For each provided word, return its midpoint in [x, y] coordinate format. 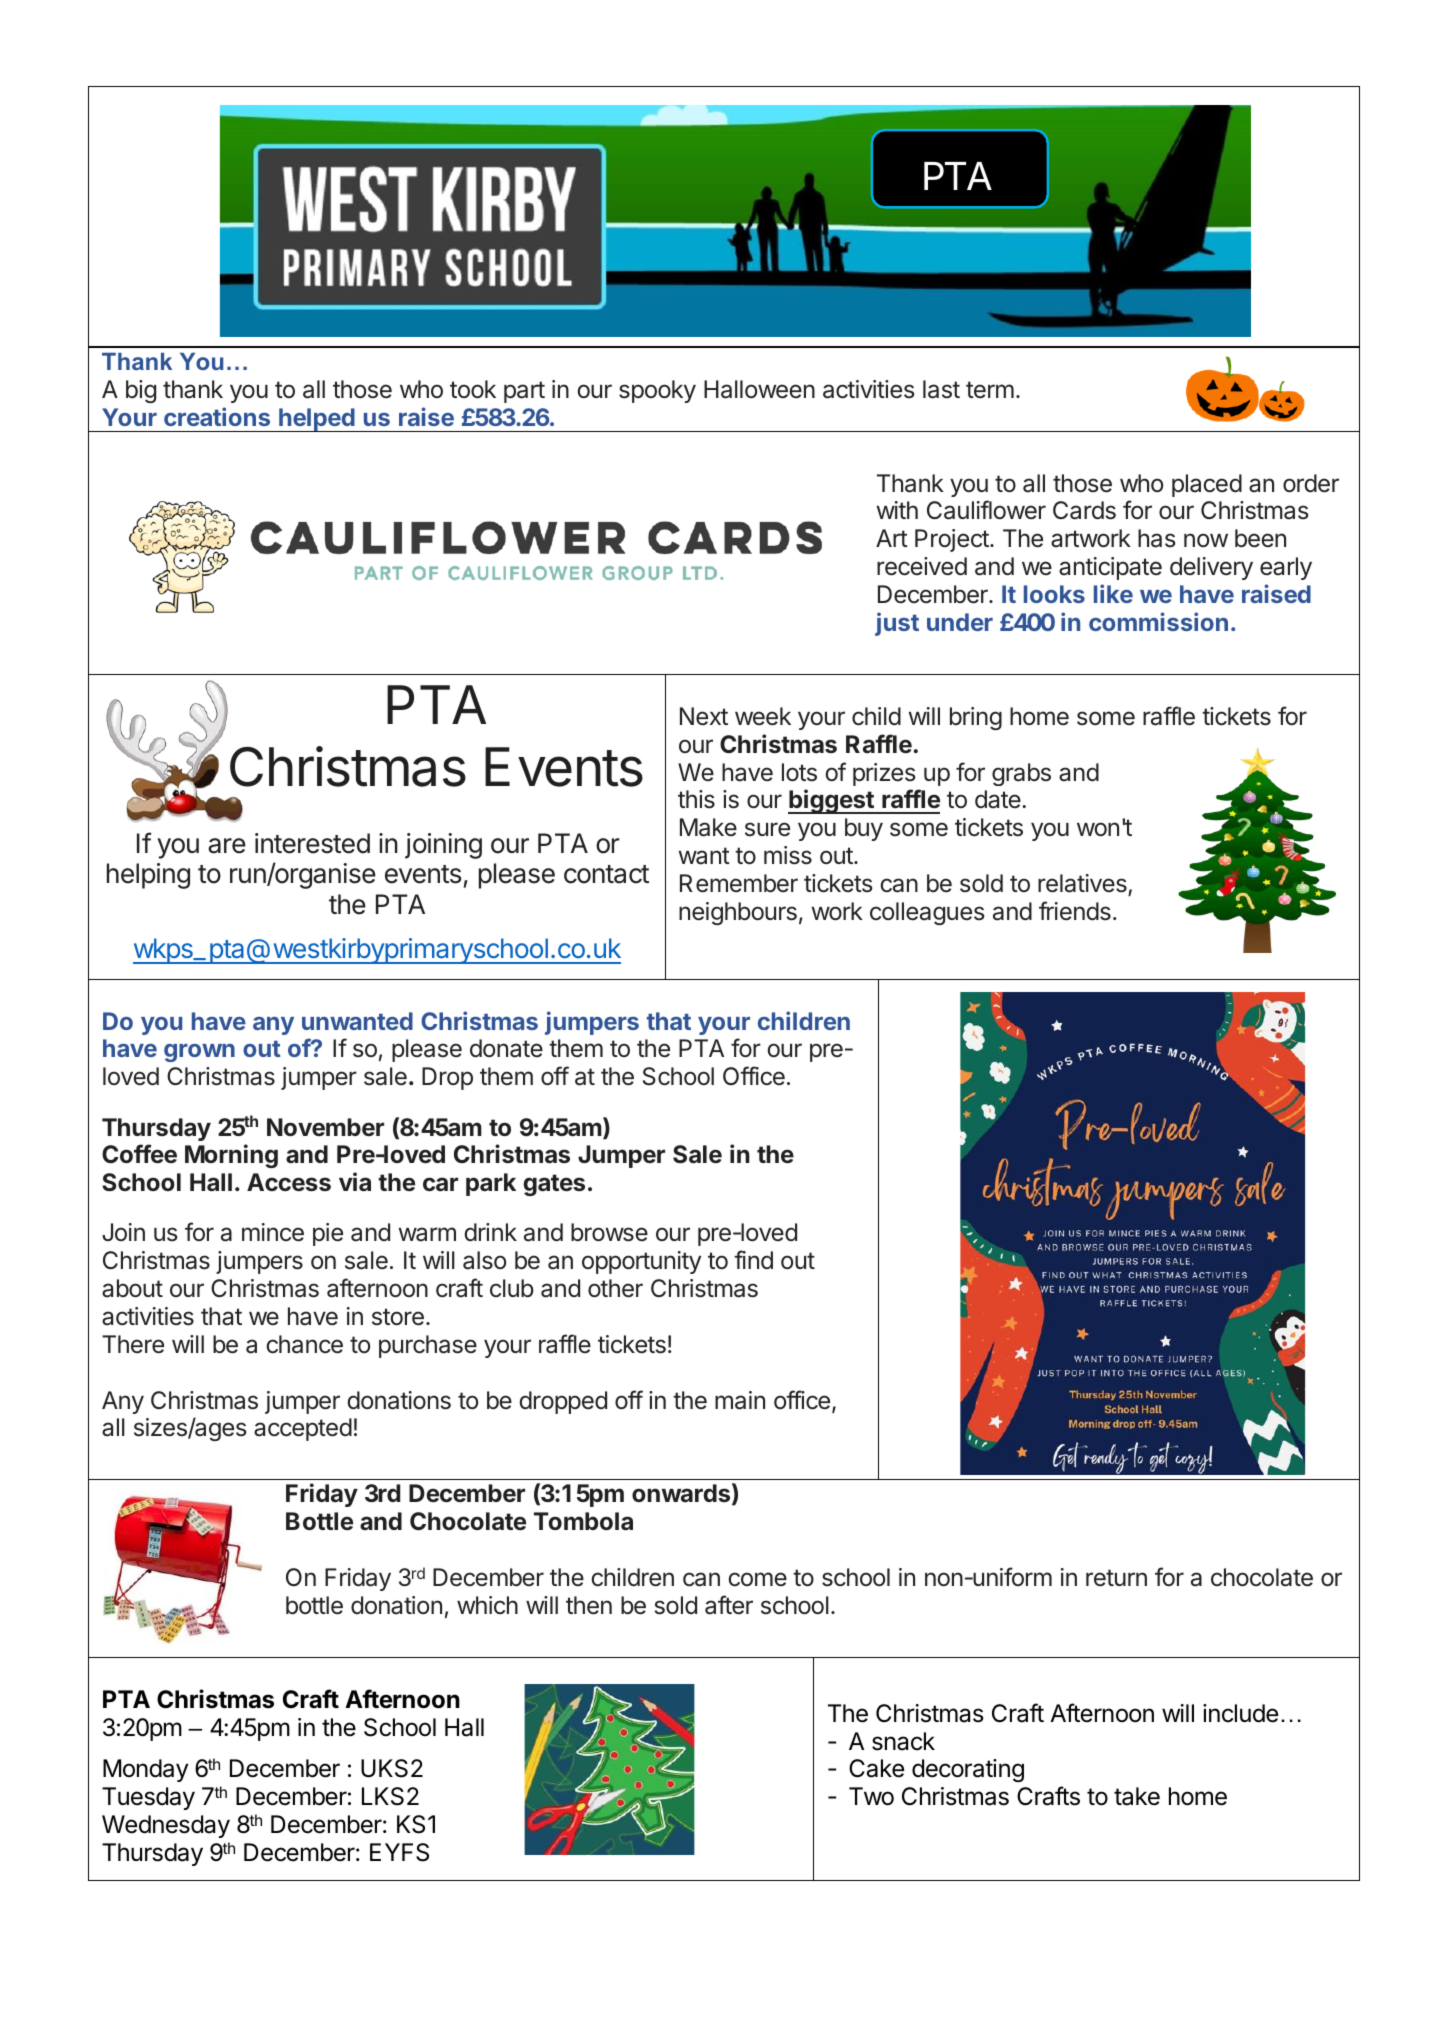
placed [1207, 485]
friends [1075, 911]
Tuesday [148, 1798]
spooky [657, 391]
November [325, 1127]
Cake [876, 1768]
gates [554, 1185]
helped [317, 420]
